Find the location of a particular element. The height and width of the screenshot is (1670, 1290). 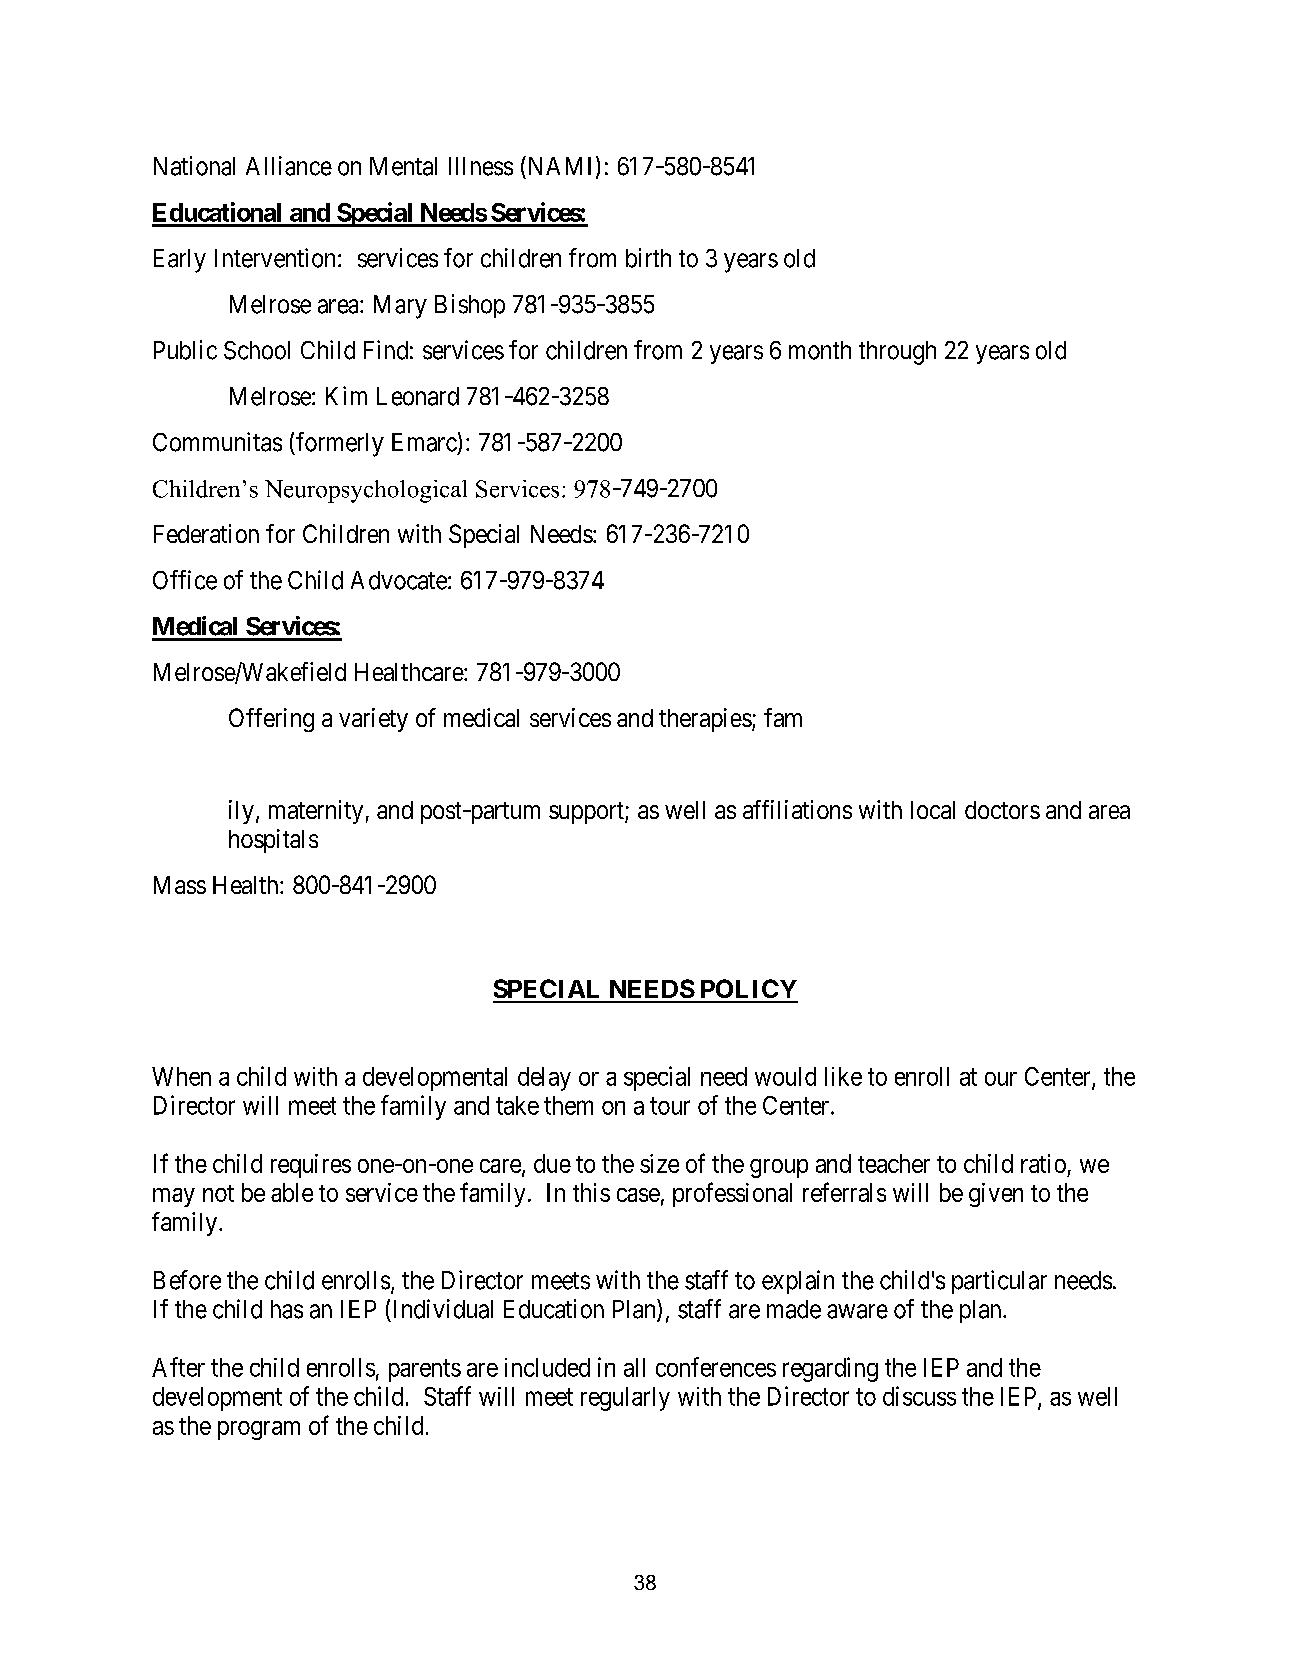

maternity is located at coordinates (316, 812).
